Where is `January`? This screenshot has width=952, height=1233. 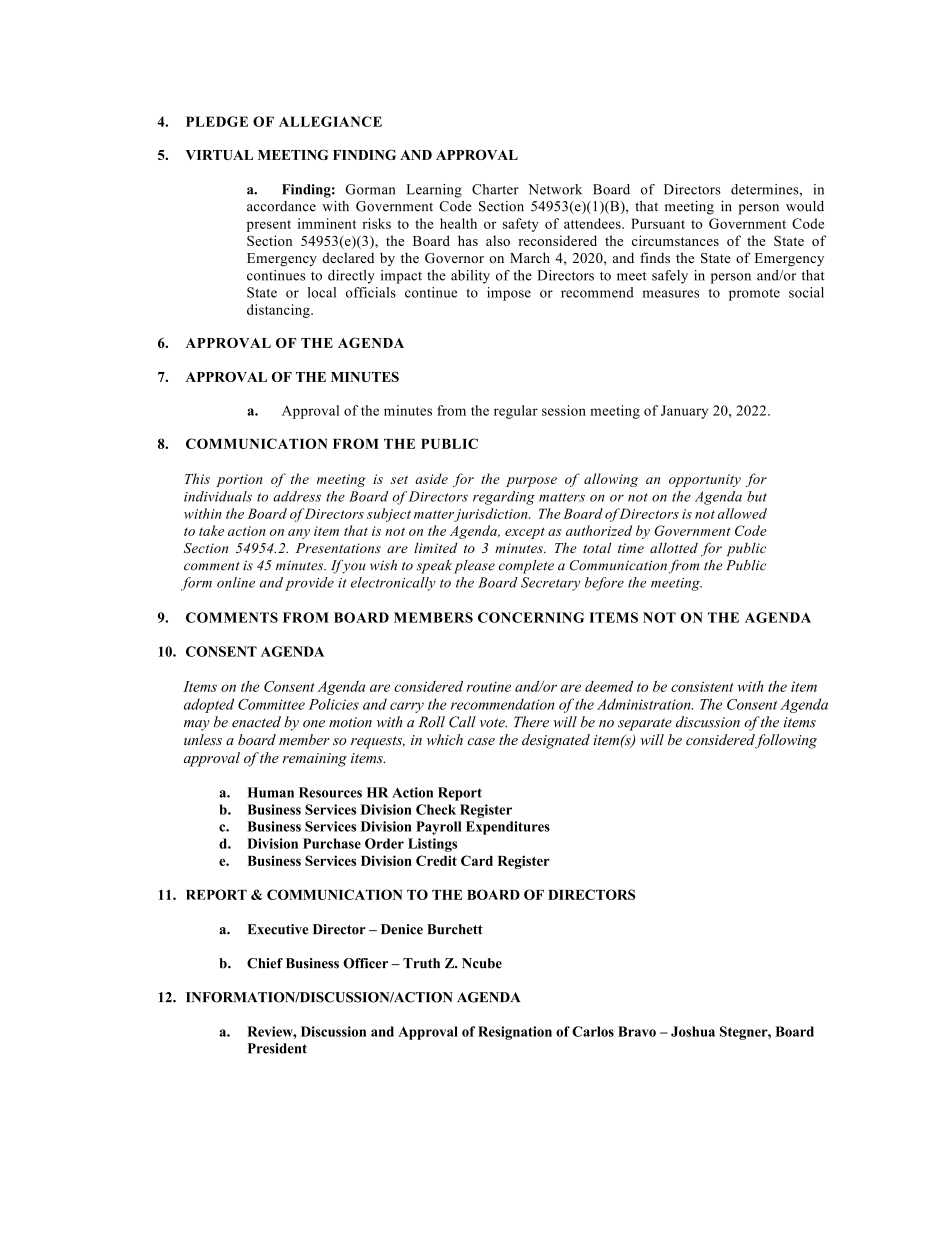
January is located at coordinates (684, 412).
